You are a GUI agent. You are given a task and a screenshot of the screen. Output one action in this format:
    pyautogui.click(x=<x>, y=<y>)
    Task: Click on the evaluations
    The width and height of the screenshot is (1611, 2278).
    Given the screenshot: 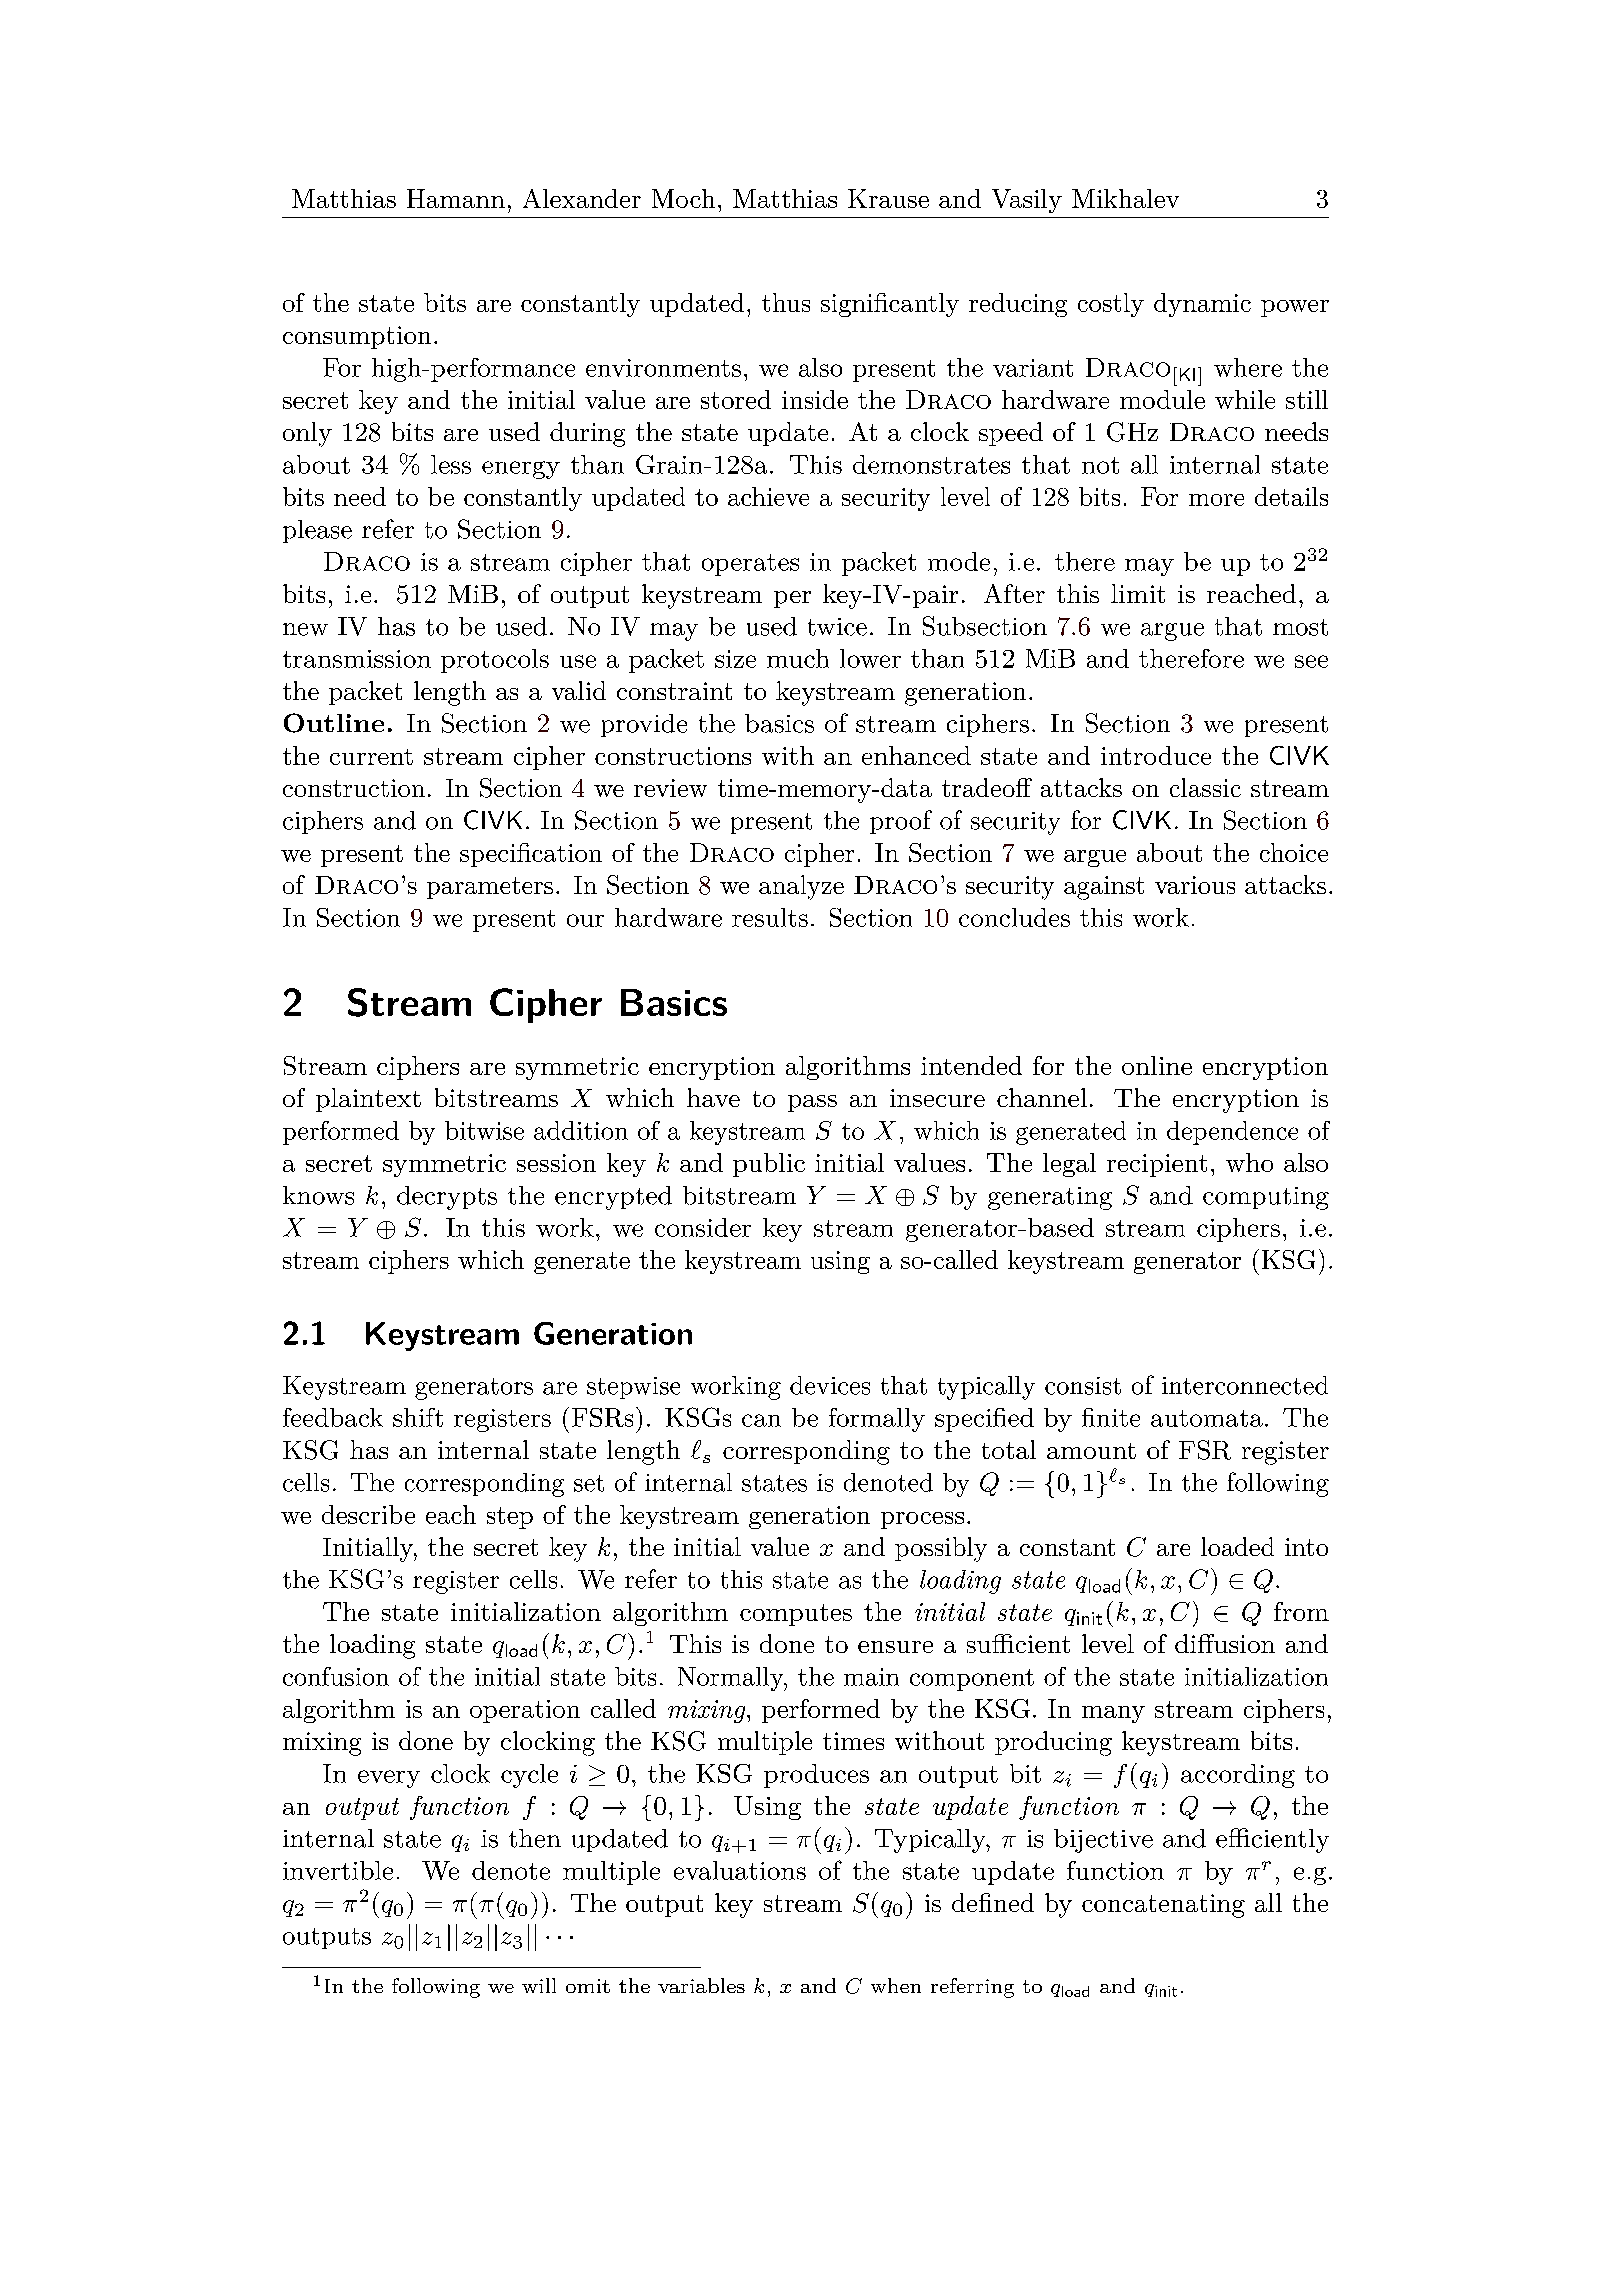 What is the action you would take?
    pyautogui.click(x=740, y=1870)
